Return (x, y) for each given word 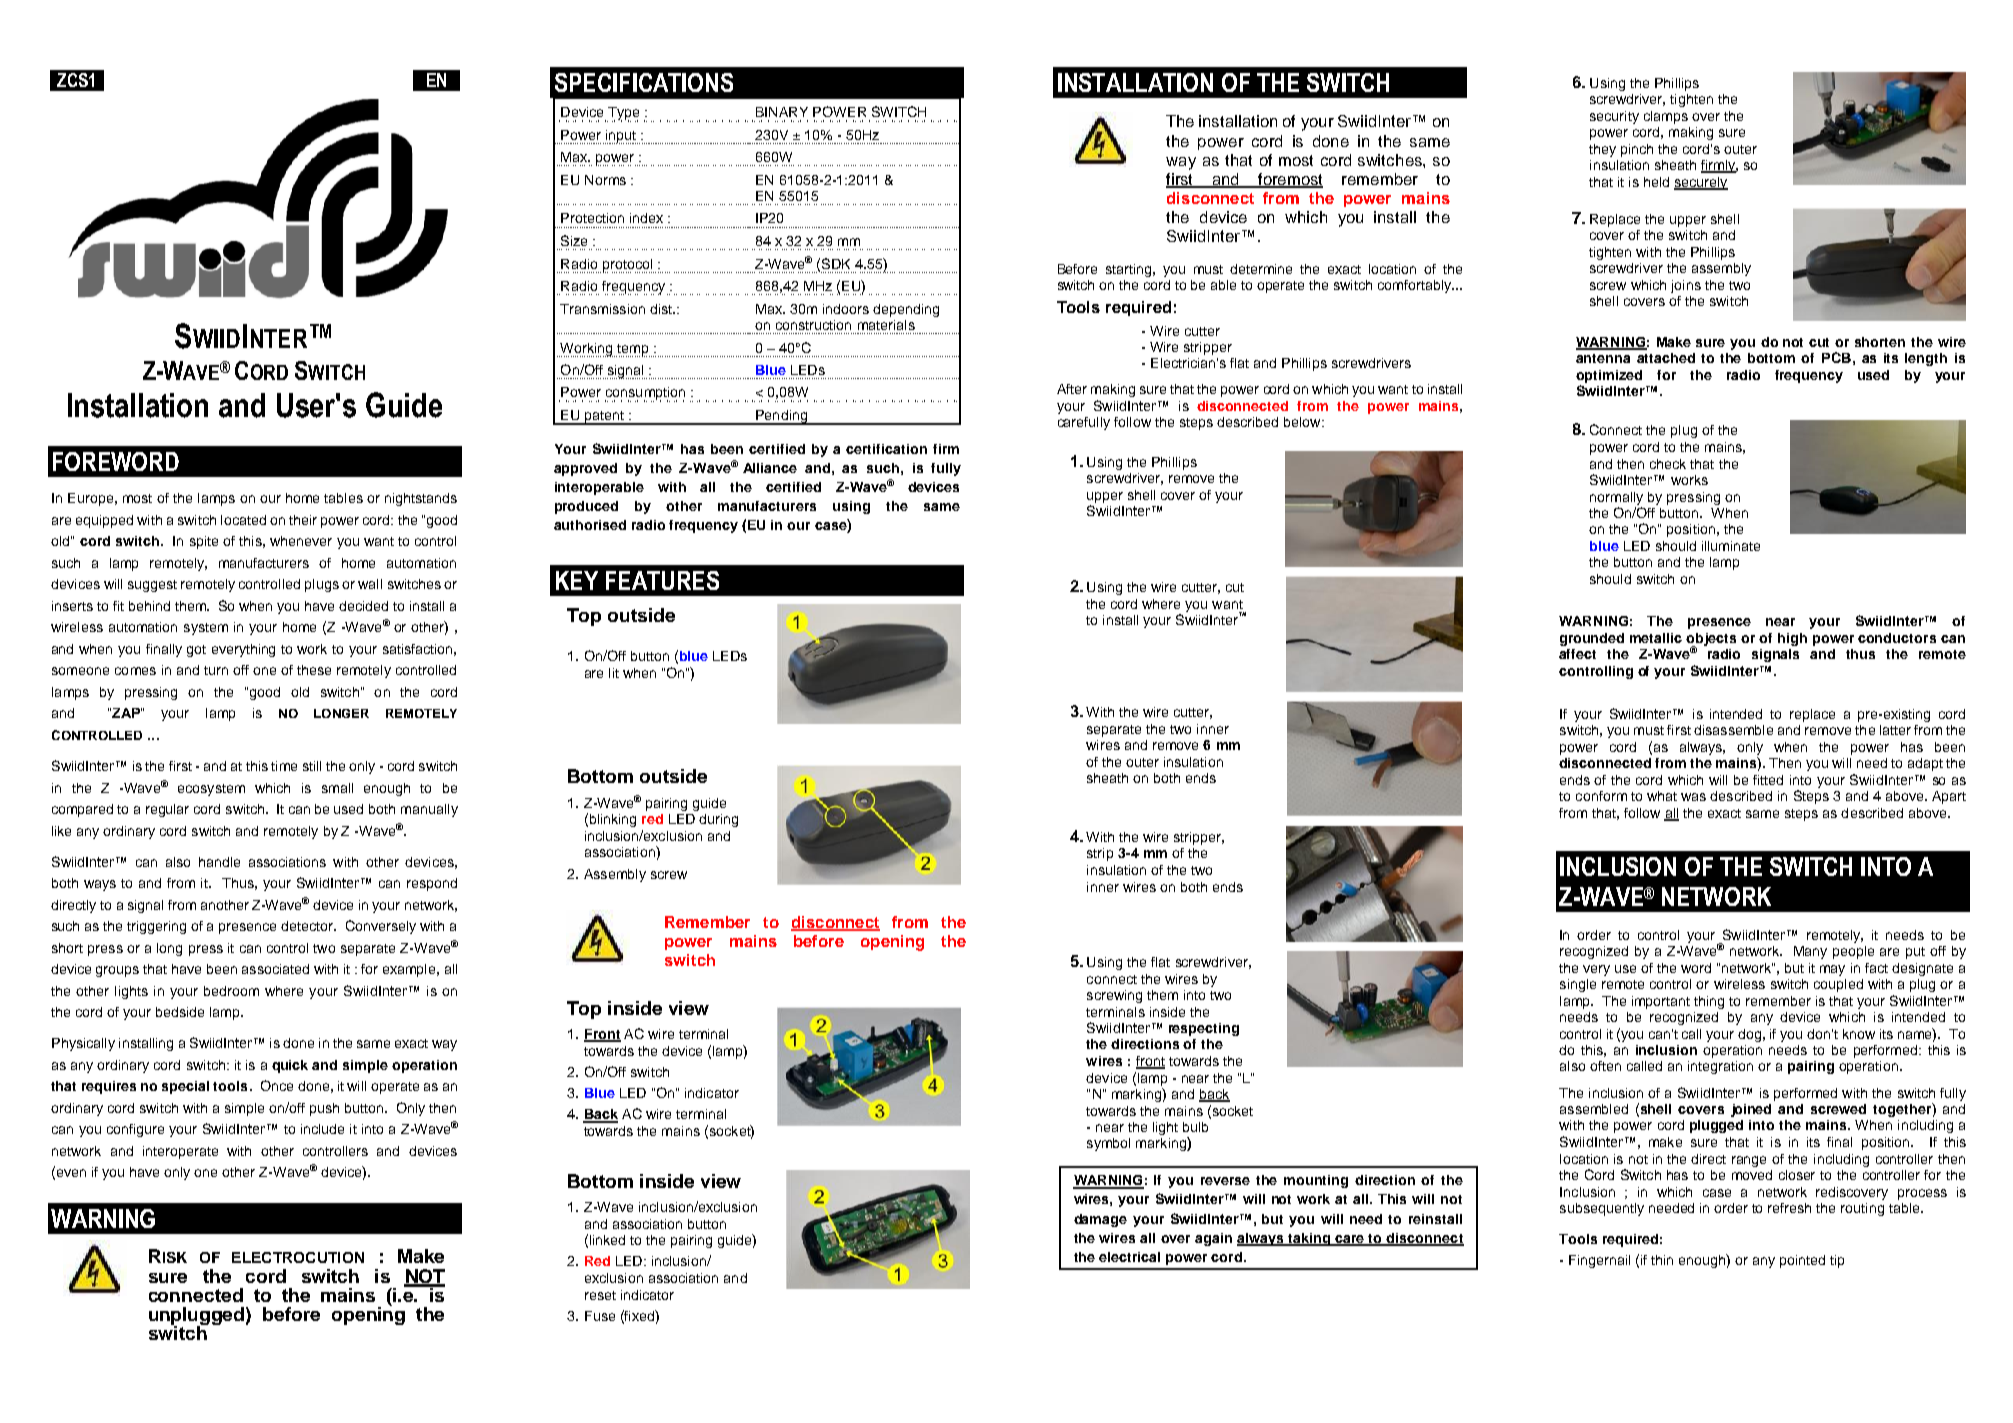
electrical (1129, 1257)
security (1614, 117)
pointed (1802, 1261)
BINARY (782, 112)
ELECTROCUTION (298, 1257)
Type (623, 114)
